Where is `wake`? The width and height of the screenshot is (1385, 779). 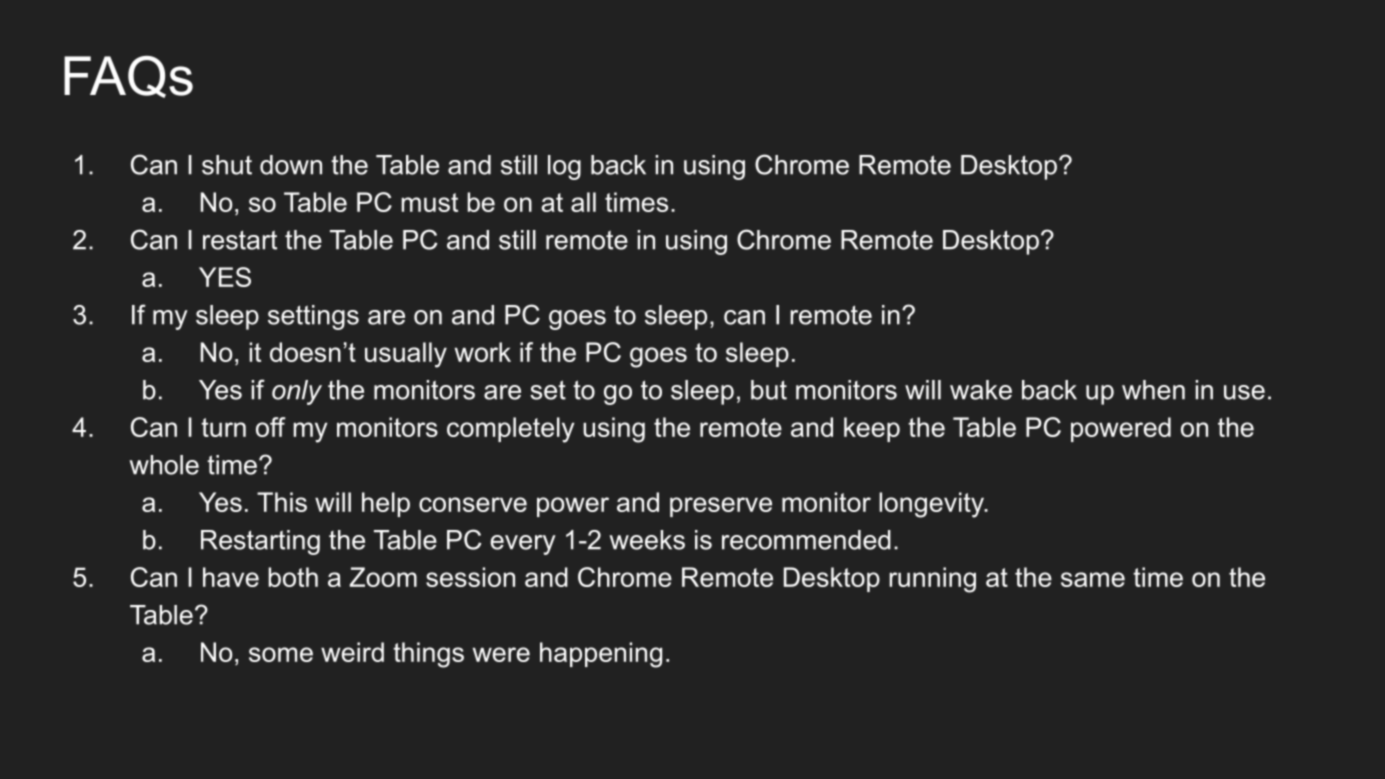 wake is located at coordinates (981, 390).
